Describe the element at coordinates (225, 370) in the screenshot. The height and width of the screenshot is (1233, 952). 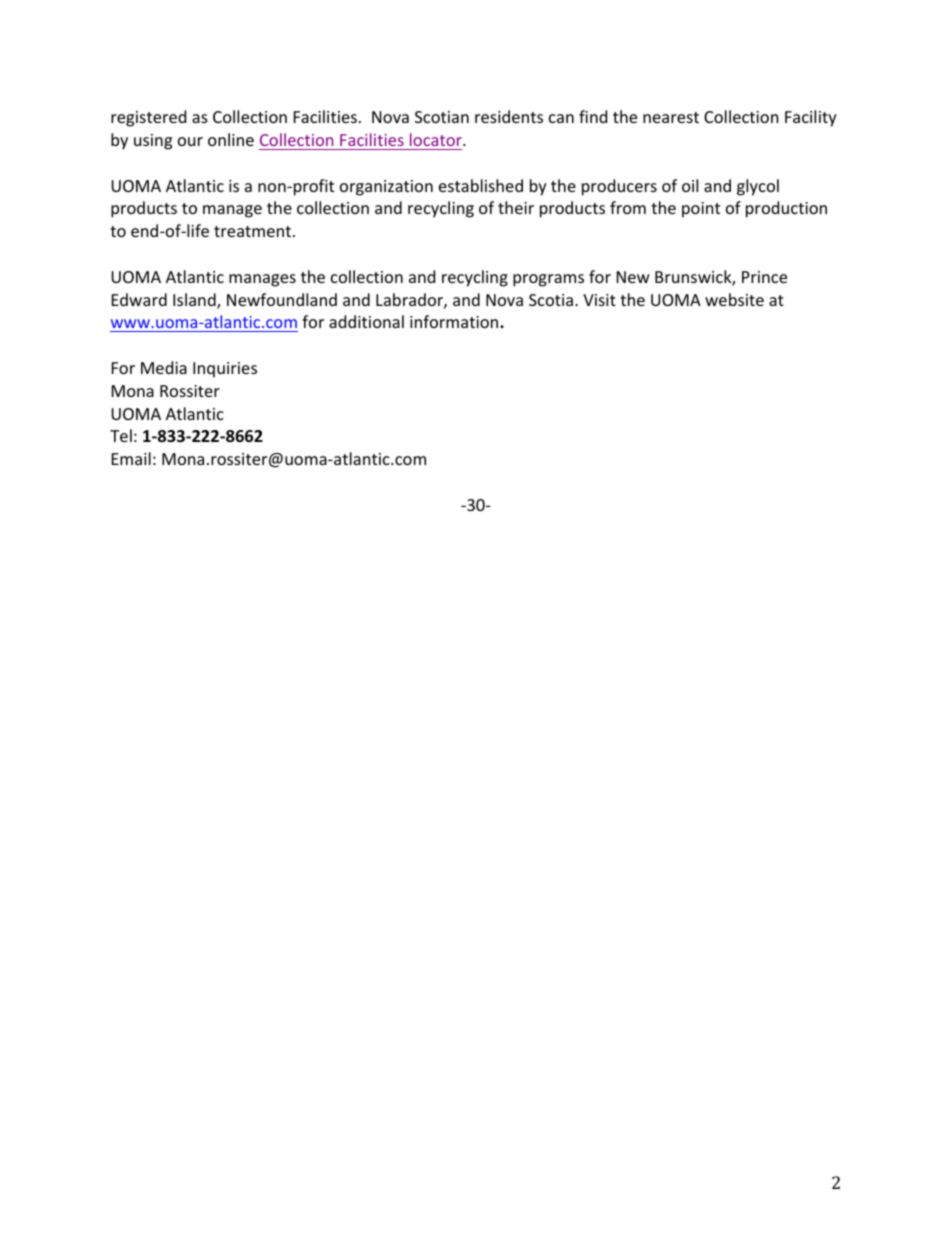
I see `Inquiries` at that location.
